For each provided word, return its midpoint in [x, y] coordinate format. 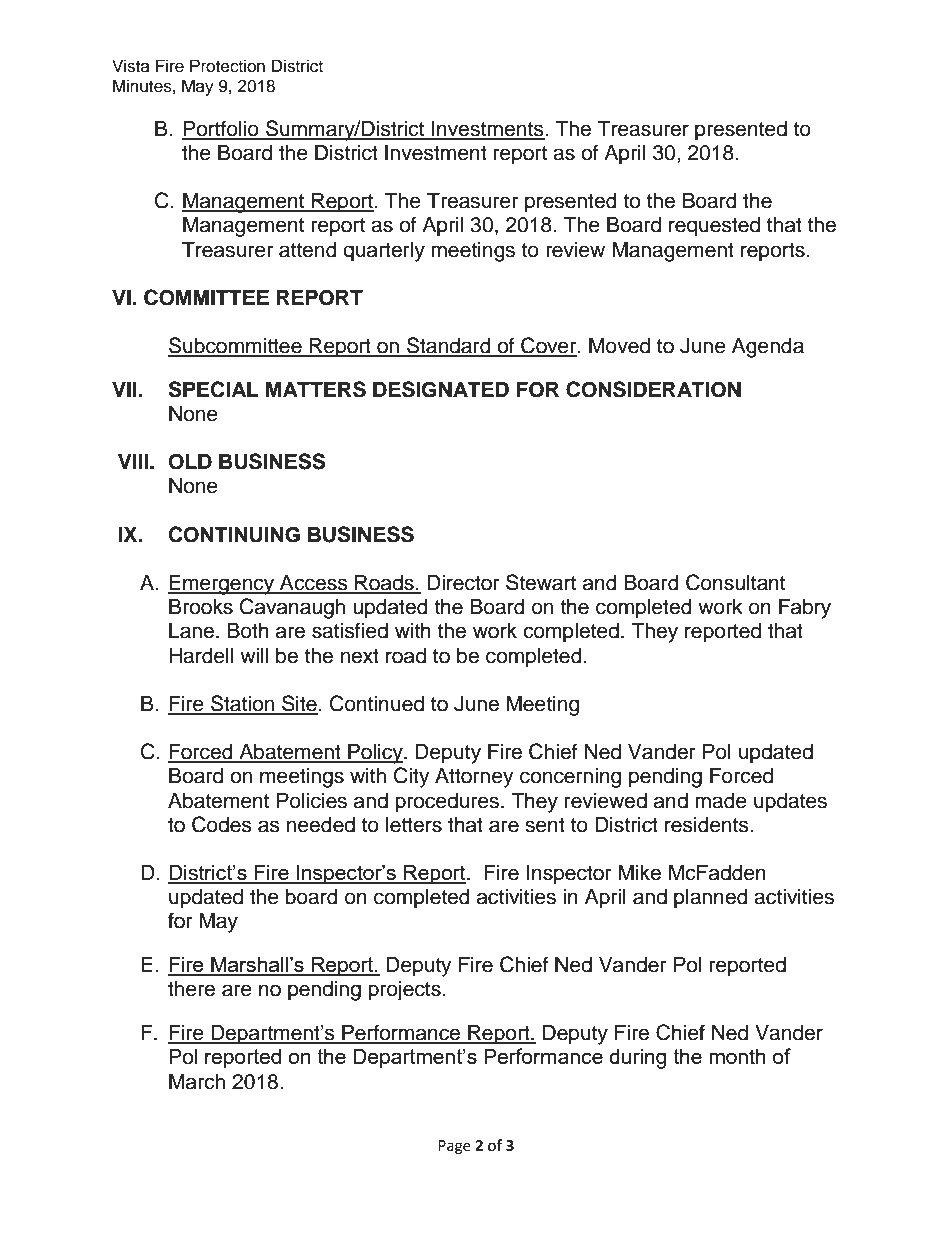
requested [714, 227]
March [197, 1082]
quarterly [384, 252]
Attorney [474, 778]
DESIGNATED [441, 389]
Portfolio [221, 129]
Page [454, 1147]
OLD [190, 462]
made [721, 801]
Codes [222, 824]
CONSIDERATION [653, 389]
